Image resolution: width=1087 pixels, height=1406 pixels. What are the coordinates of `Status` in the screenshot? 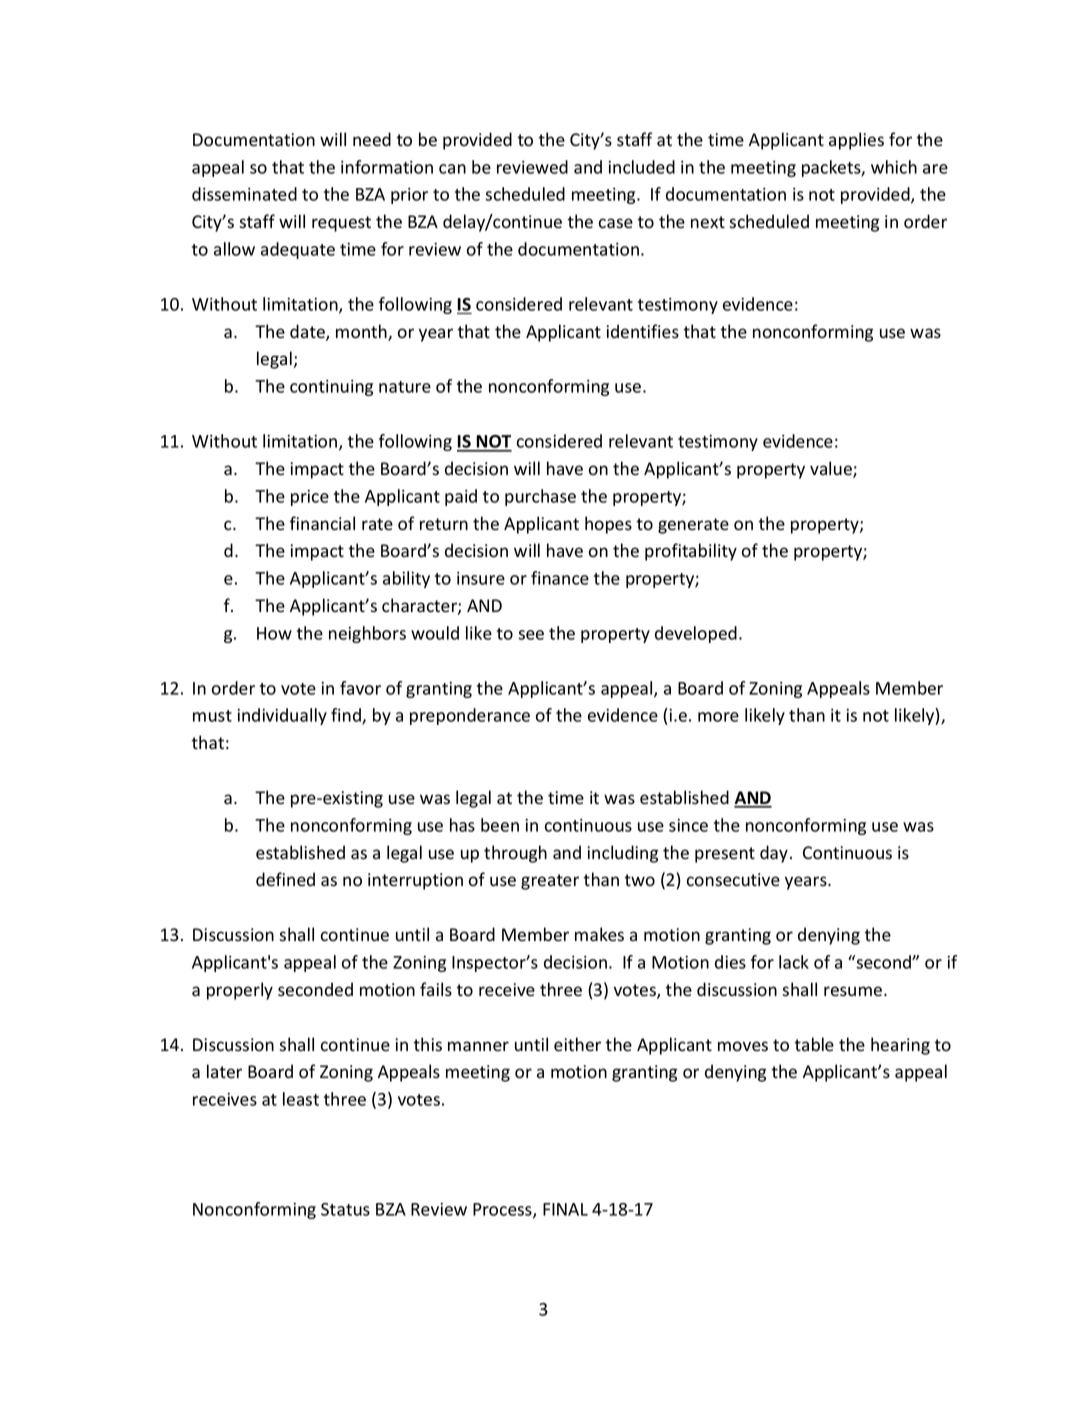 It's located at (345, 1209).
